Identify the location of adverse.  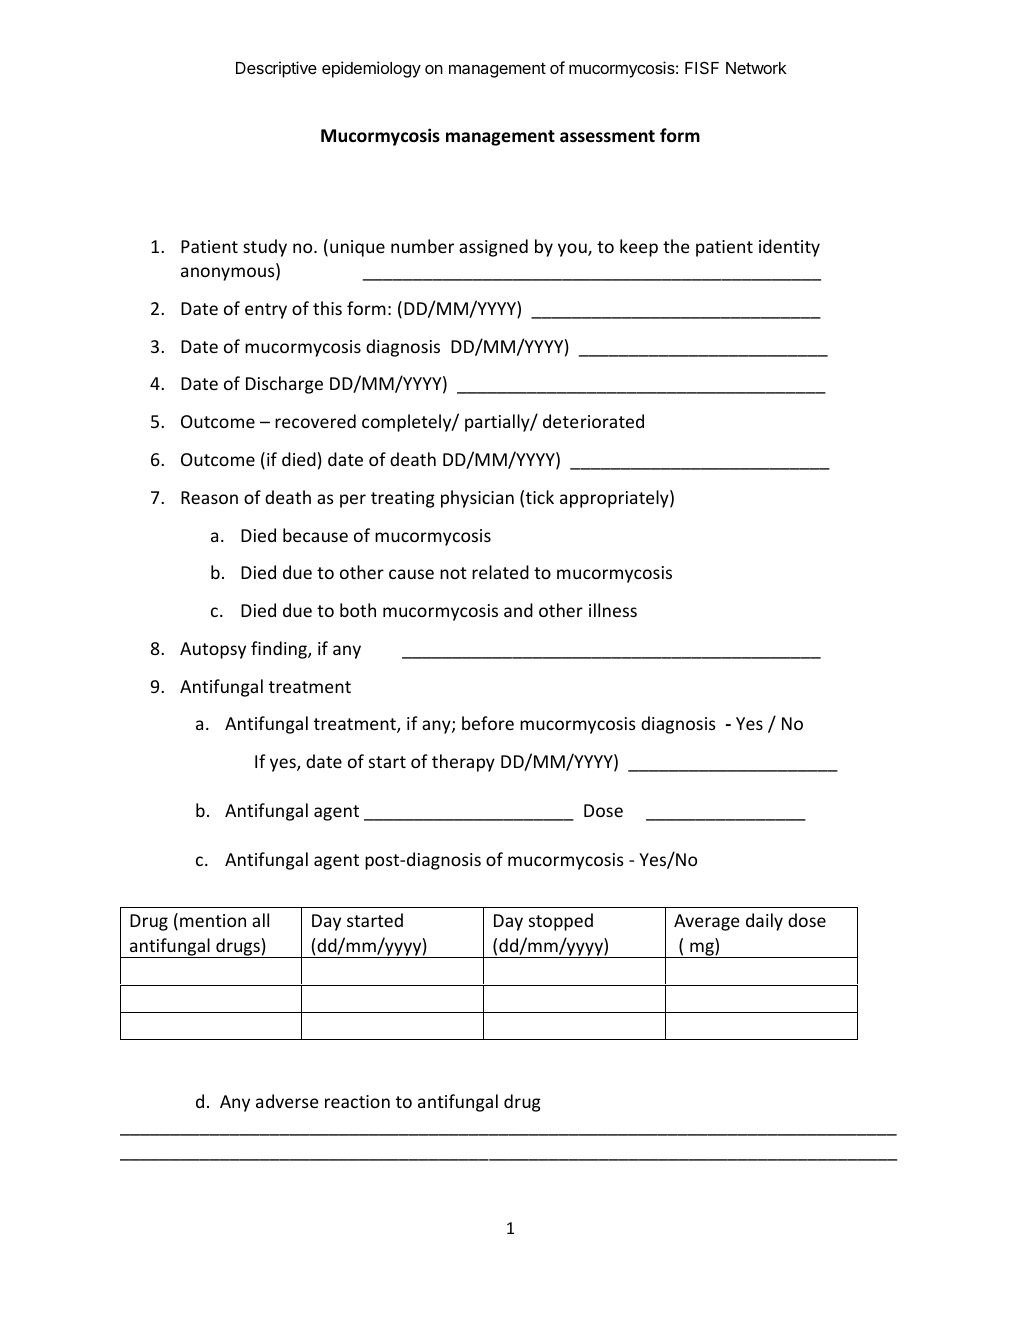
(287, 1101).
